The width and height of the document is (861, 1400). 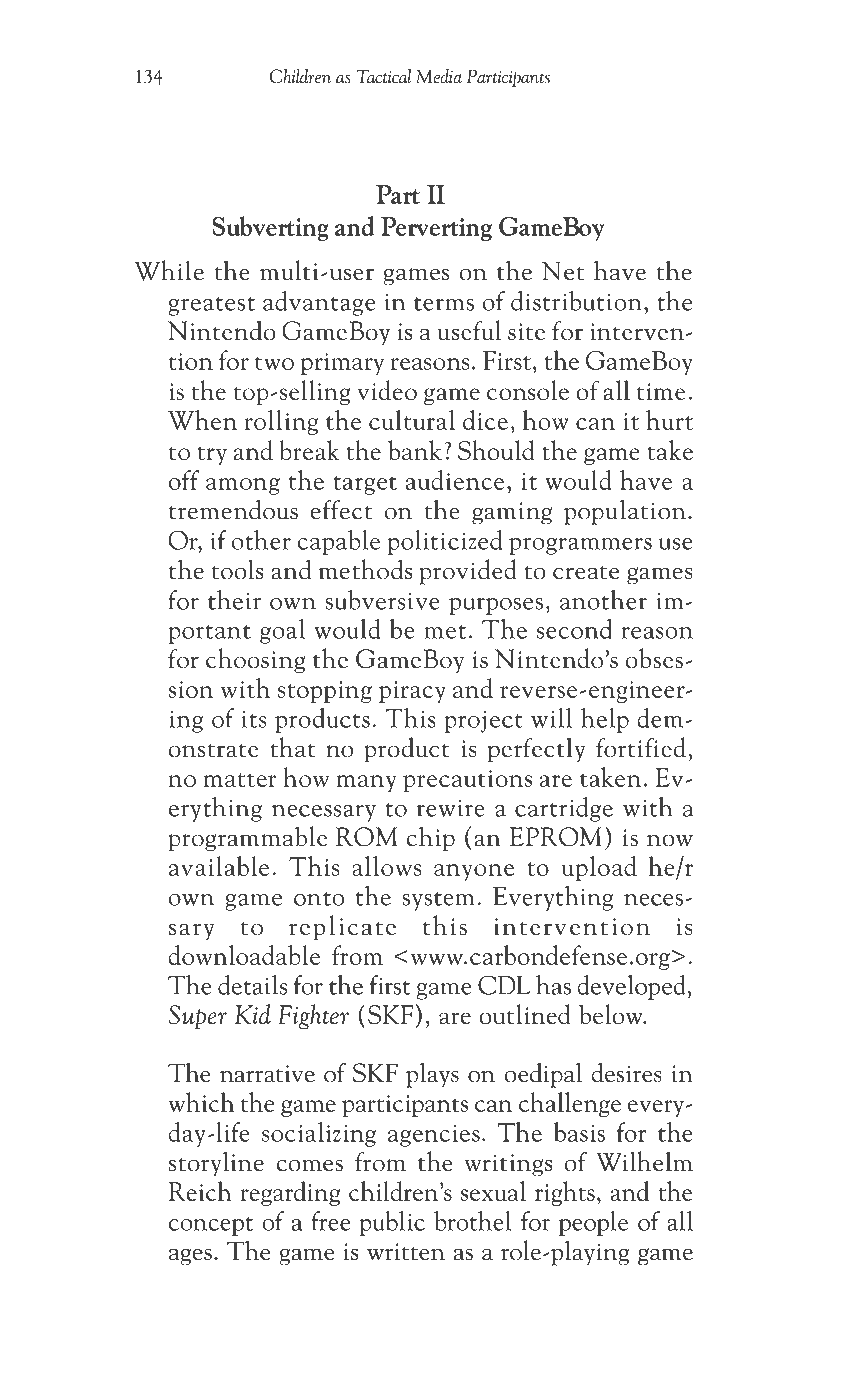 I want to click on Net, so click(x=563, y=271).
